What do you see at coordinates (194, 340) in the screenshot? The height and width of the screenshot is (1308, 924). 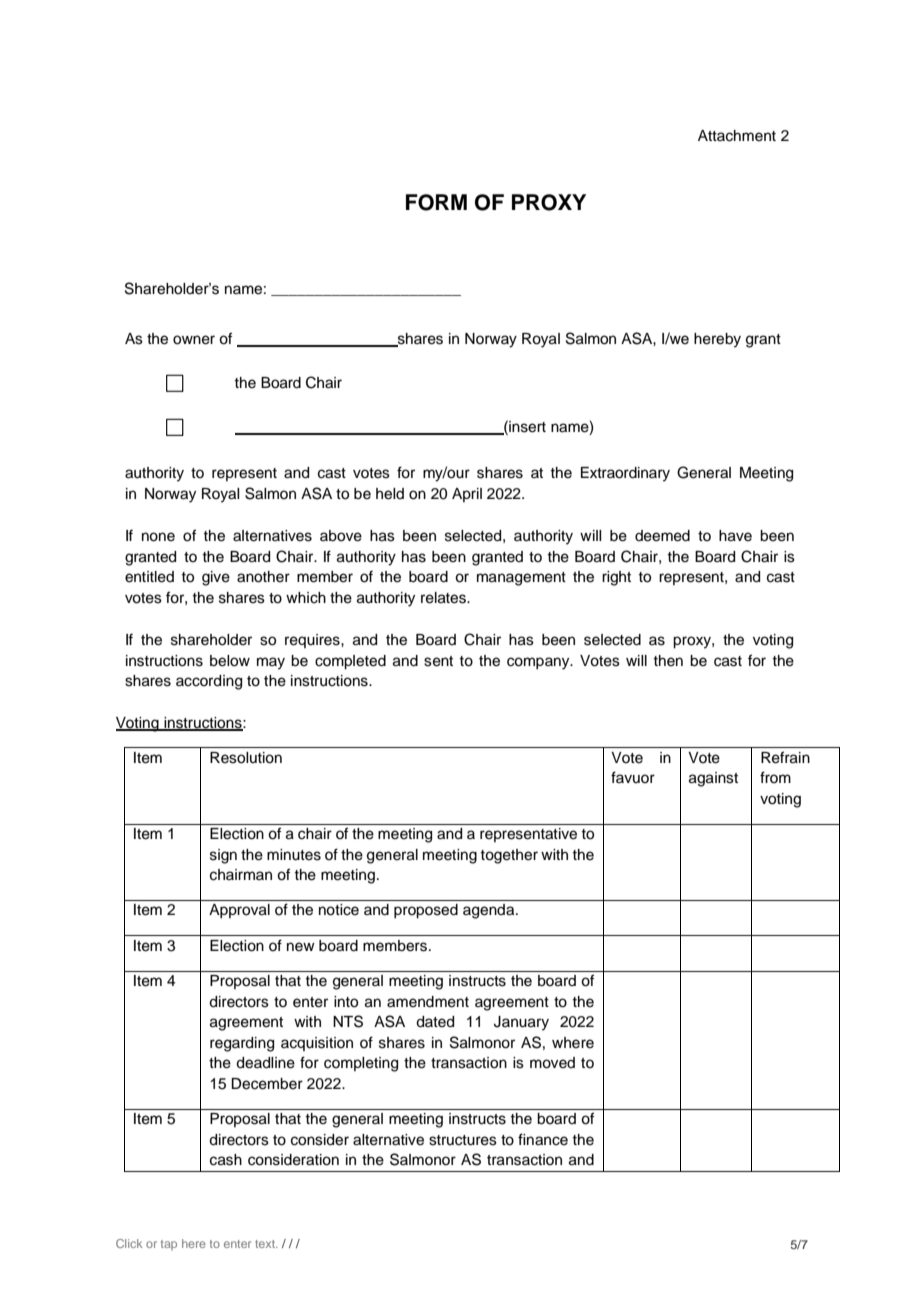 I see `owner` at bounding box center [194, 340].
